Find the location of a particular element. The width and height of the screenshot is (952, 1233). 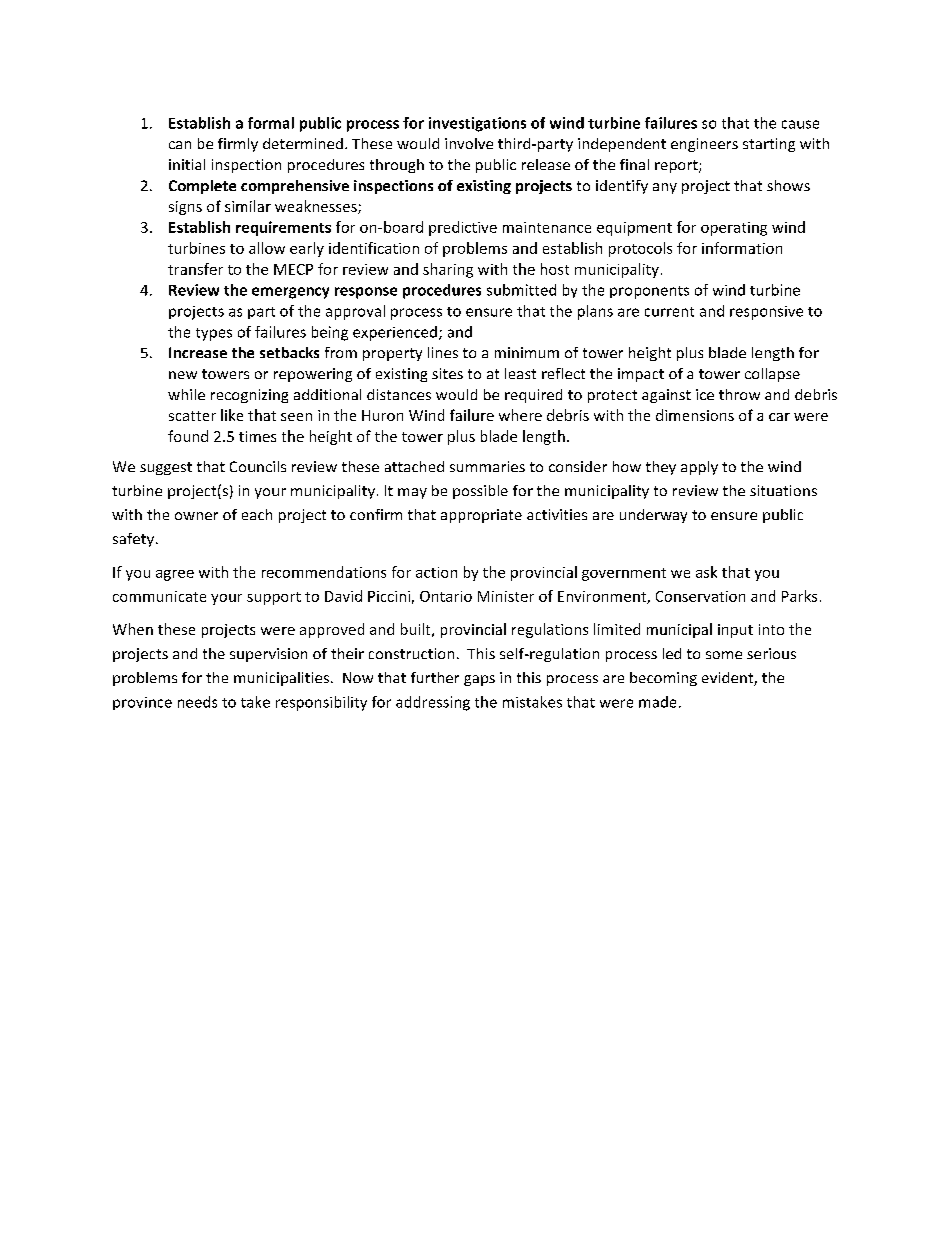

situations is located at coordinates (783, 490).
